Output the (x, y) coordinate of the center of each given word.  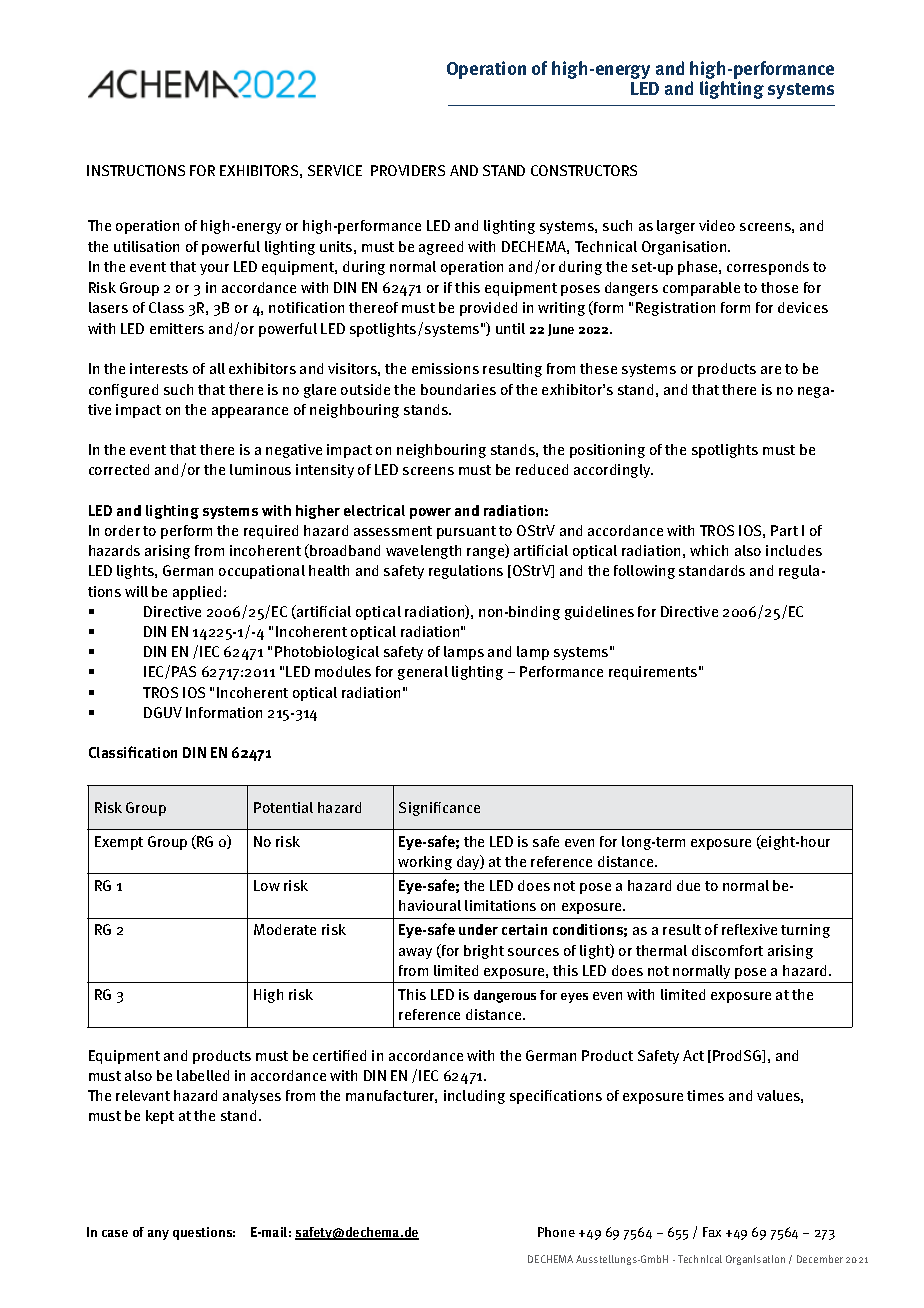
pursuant (466, 532)
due (688, 885)
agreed (441, 248)
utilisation (146, 246)
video (717, 225)
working (425, 863)
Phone (556, 1232)
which (709, 550)
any (158, 1235)
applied (197, 593)
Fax (712, 1232)
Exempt (119, 843)
